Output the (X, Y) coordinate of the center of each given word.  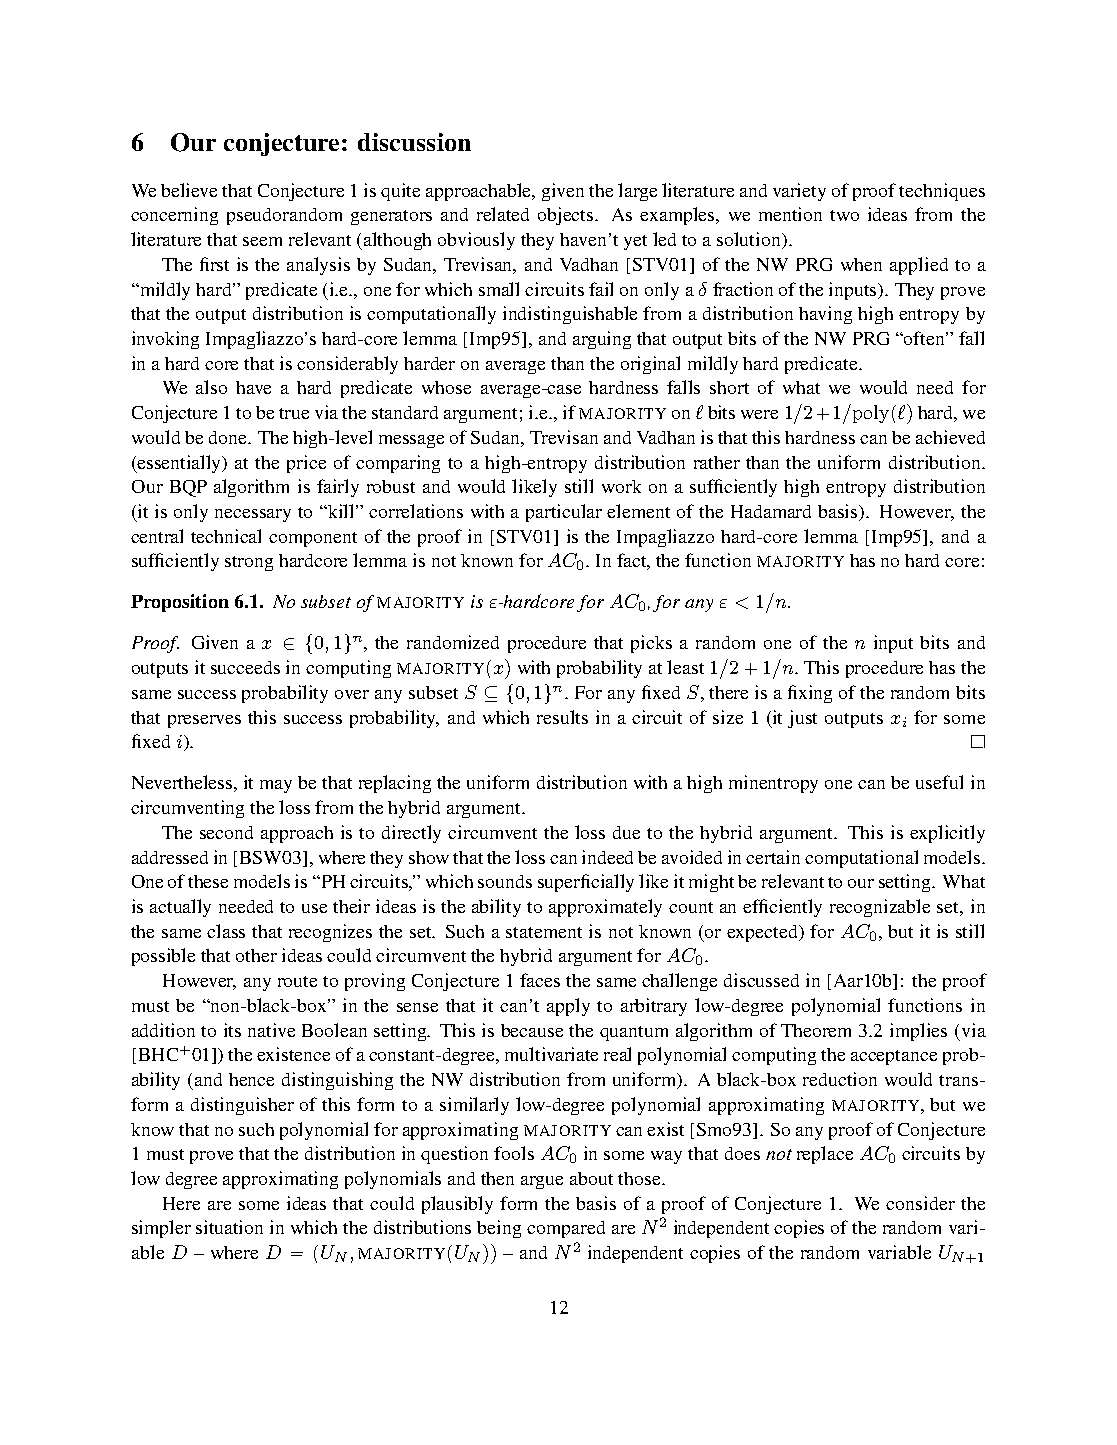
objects (567, 216)
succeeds (245, 667)
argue (542, 1182)
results (562, 717)
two (844, 215)
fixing (810, 694)
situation (229, 1227)
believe (189, 190)
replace (825, 1155)
